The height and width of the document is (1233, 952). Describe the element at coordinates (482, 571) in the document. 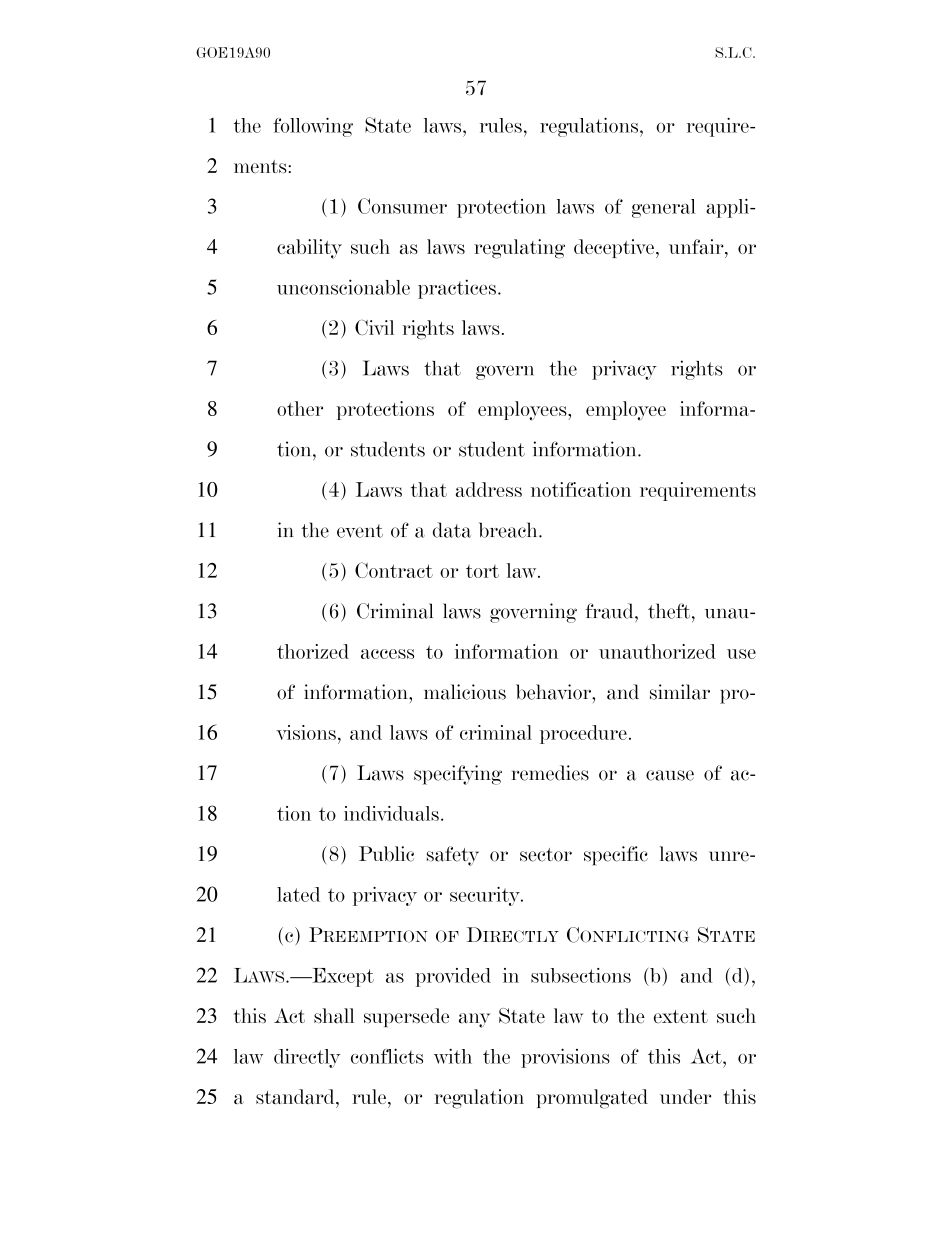

I see `tort` at that location.
